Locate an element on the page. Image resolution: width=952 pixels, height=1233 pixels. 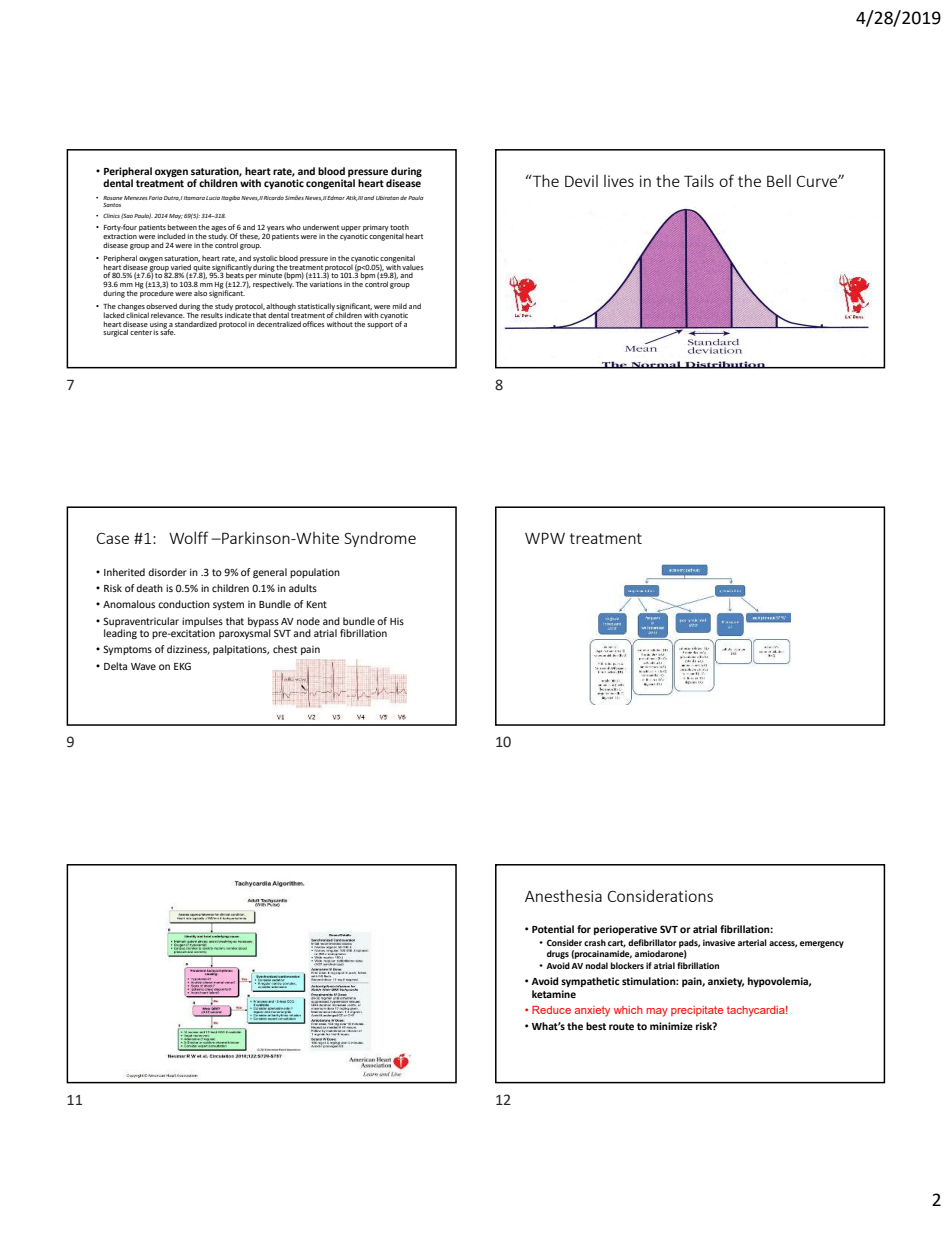
ketamine is located at coordinates (554, 994).
